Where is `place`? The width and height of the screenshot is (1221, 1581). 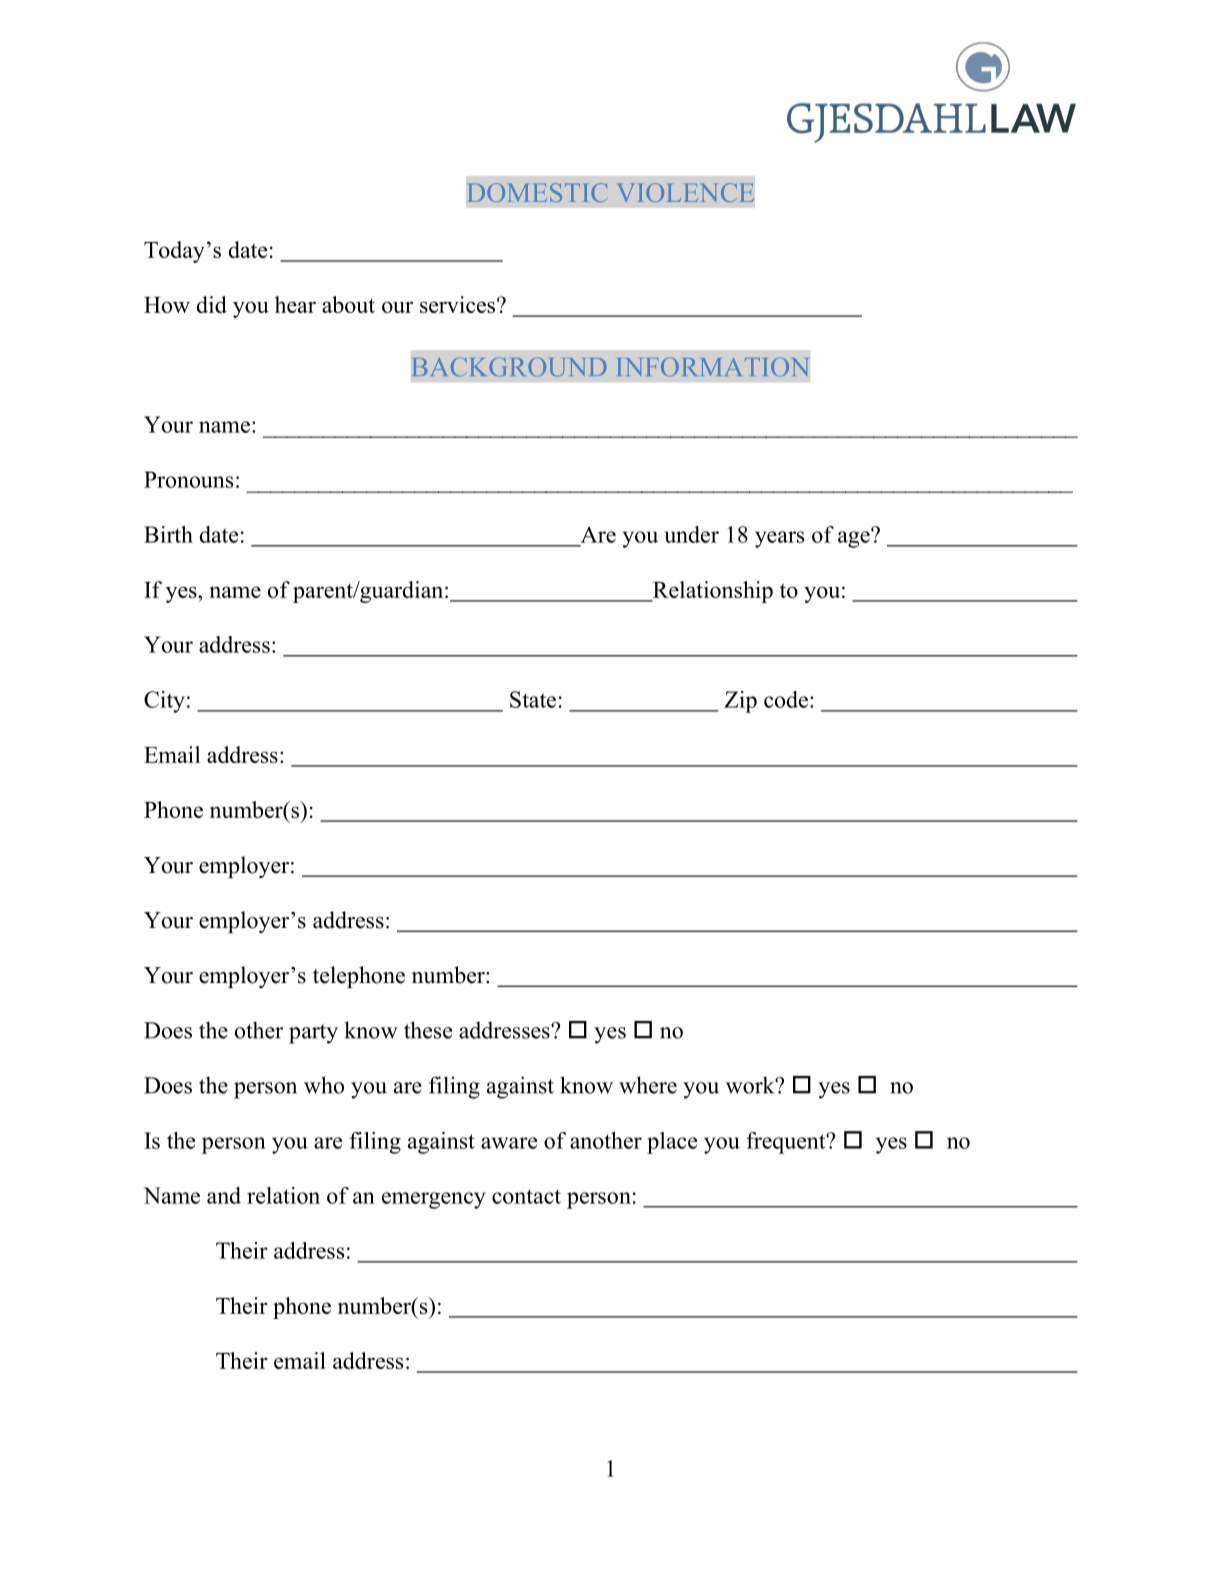 place is located at coordinates (672, 1143).
